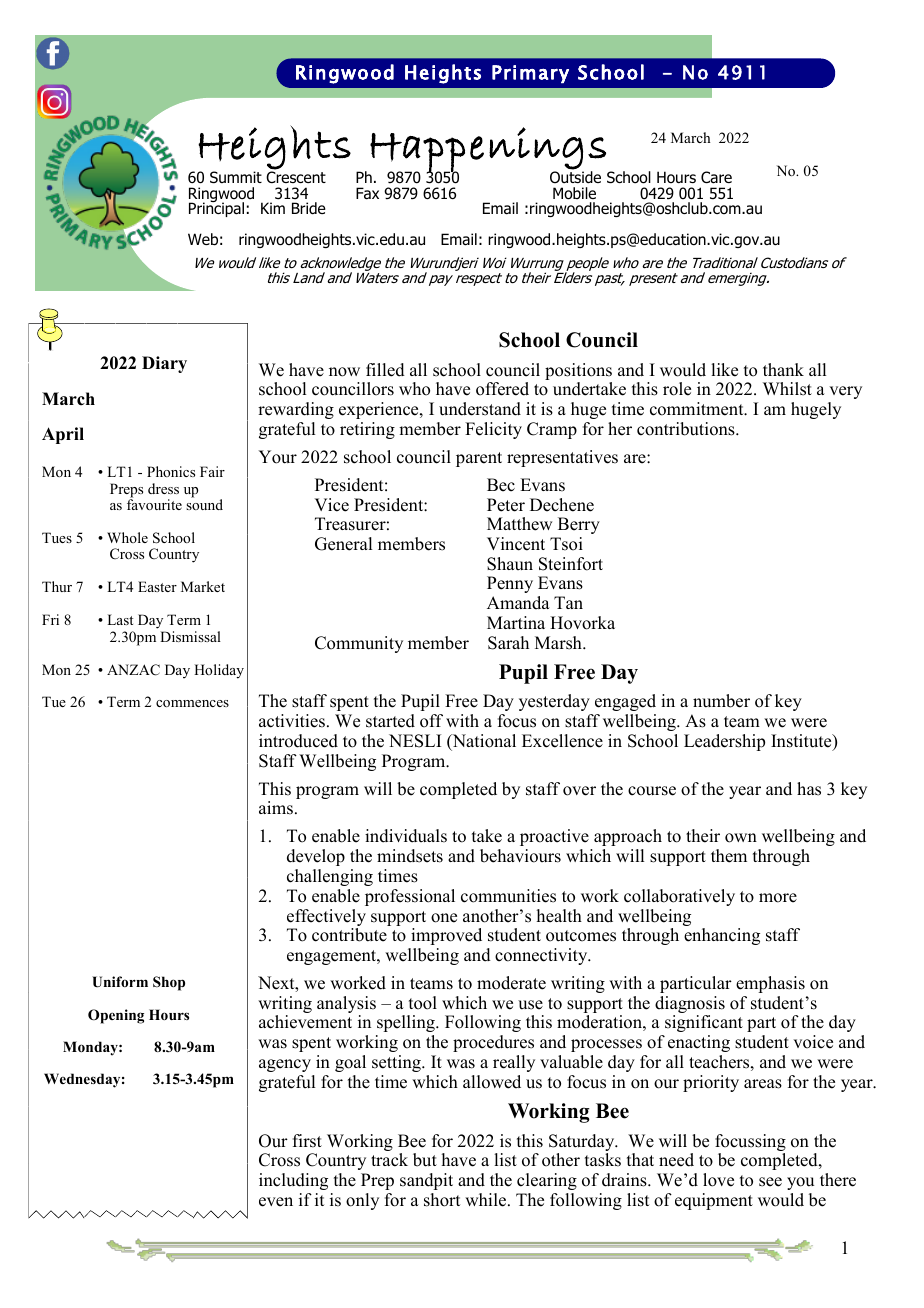 This image has height=1308, width=924. Describe the element at coordinates (133, 670) in the image. I see `ANZAC` at that location.
